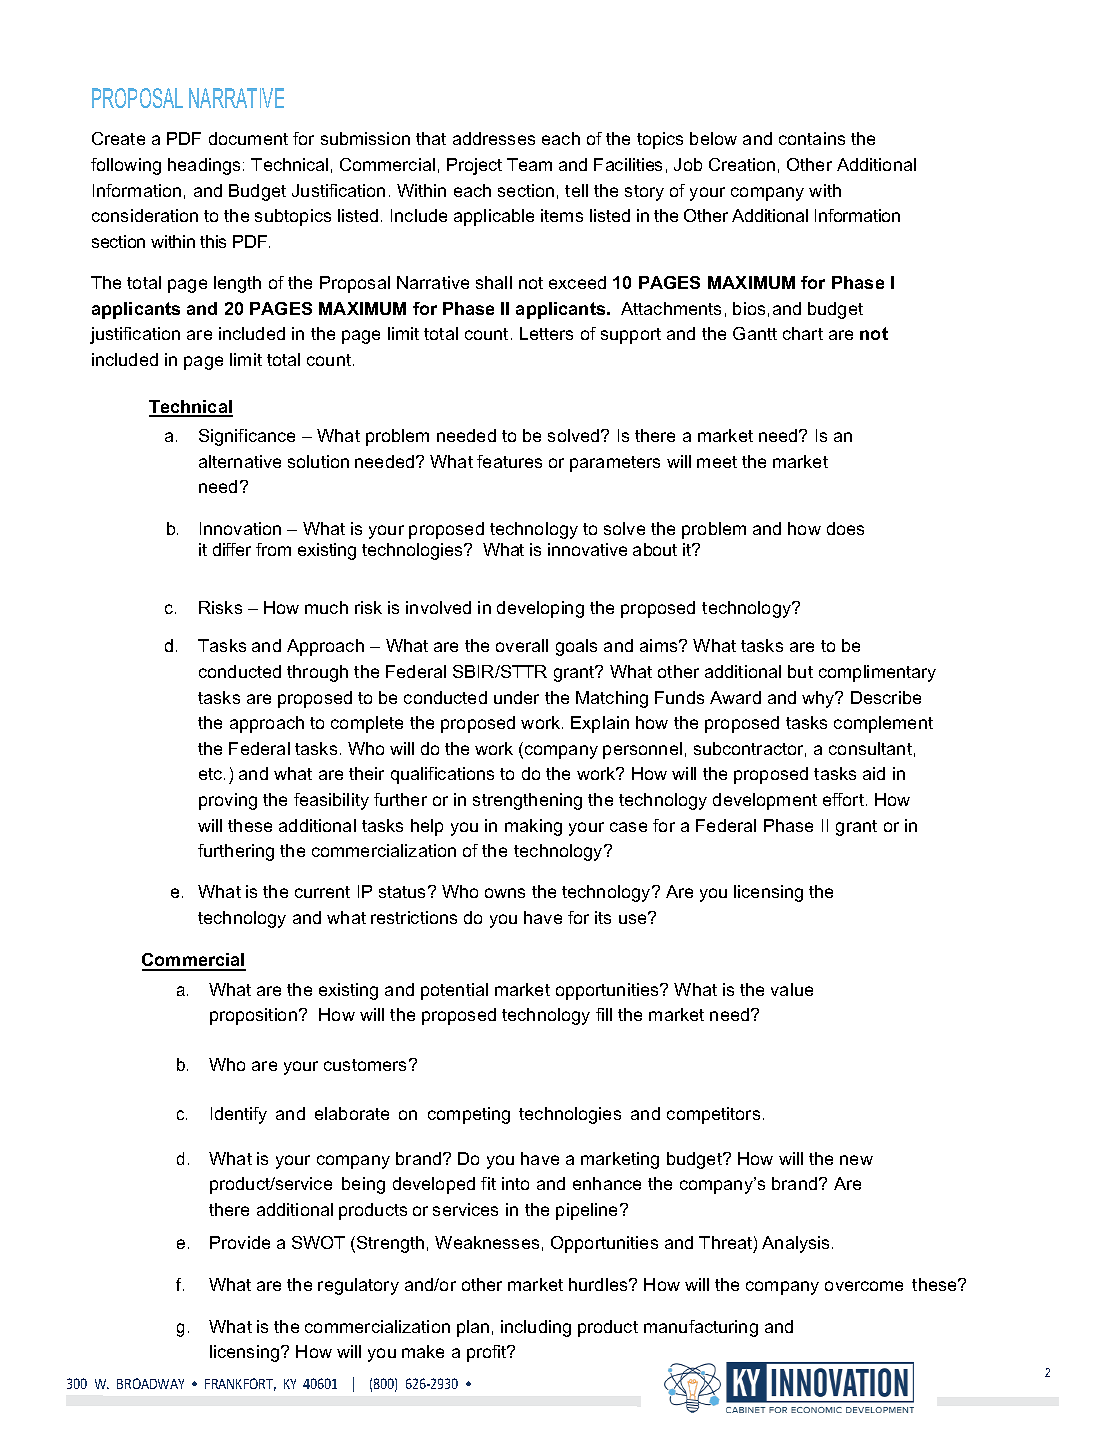 This screenshot has height=1449, width=1119. I want to click on developing, so click(540, 609).
